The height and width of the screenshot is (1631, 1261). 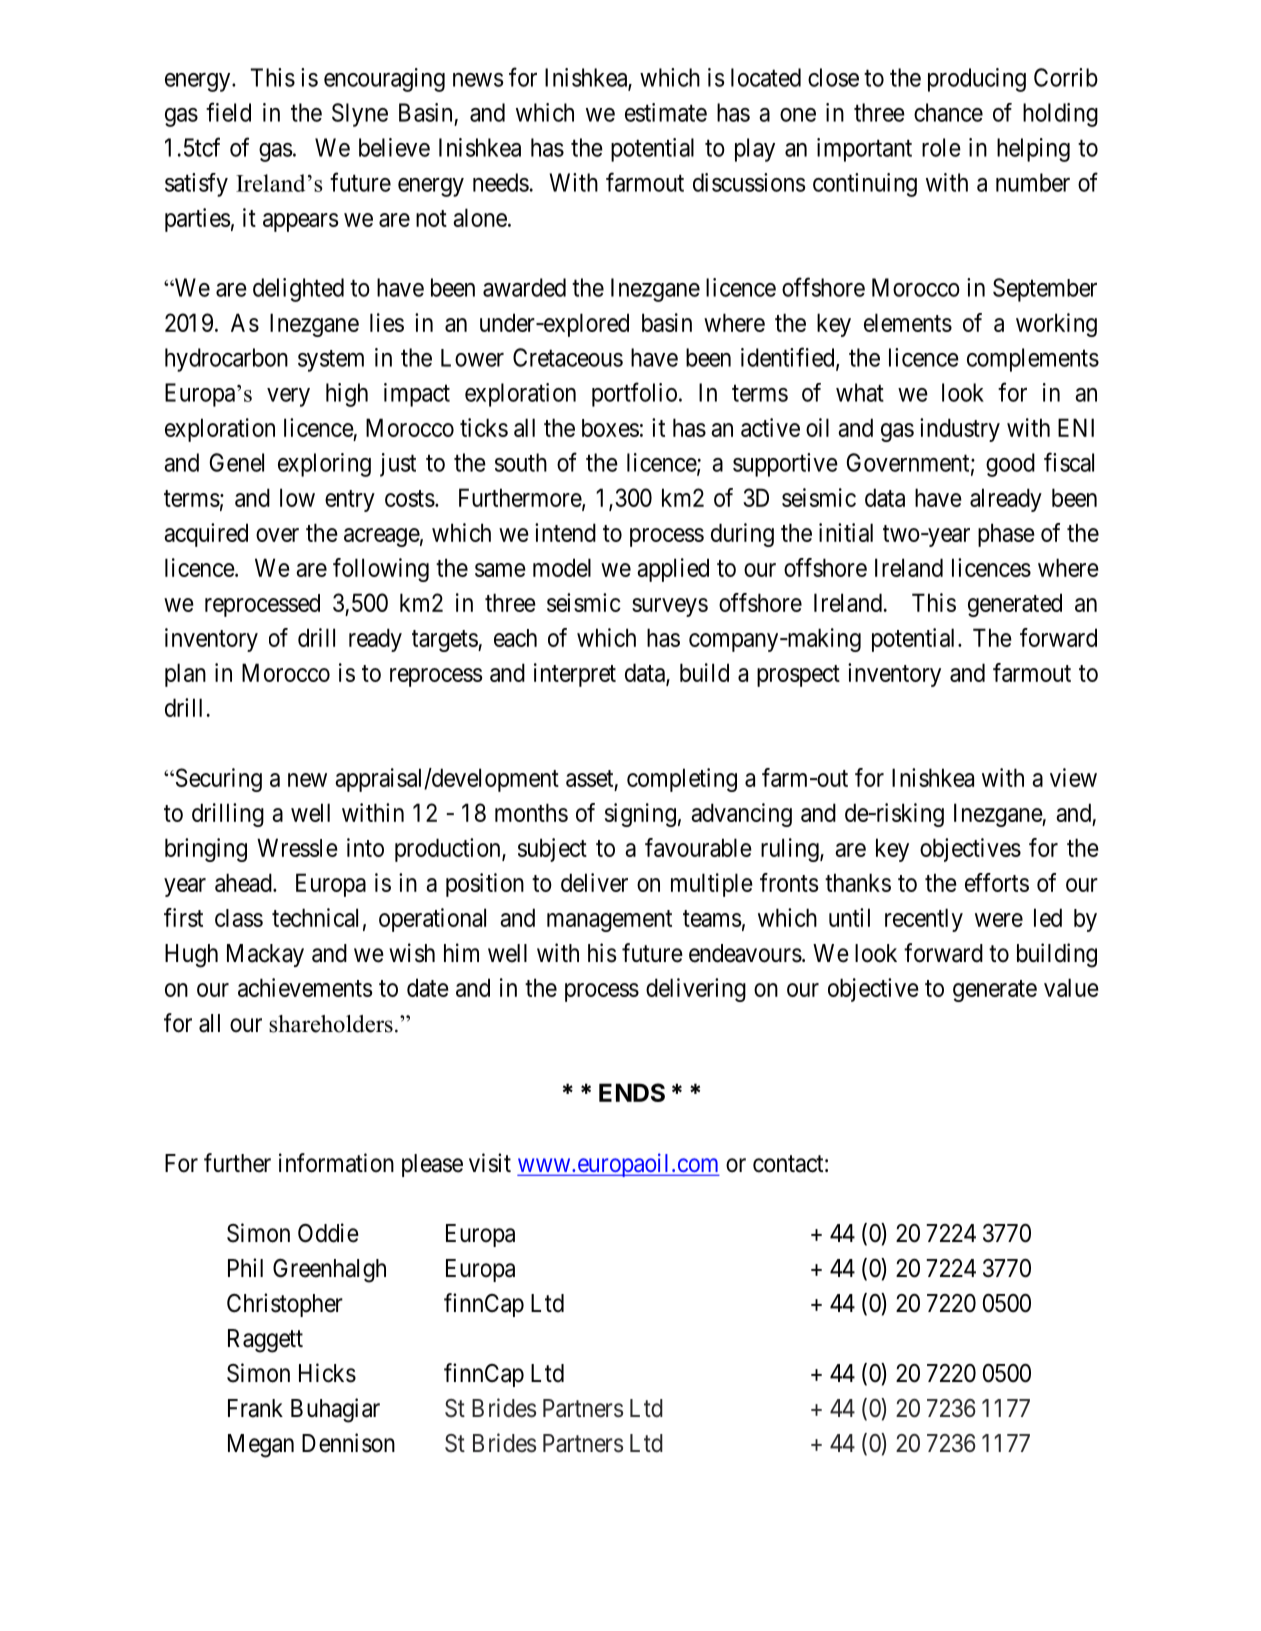 I want to click on value, so click(x=1071, y=987).
